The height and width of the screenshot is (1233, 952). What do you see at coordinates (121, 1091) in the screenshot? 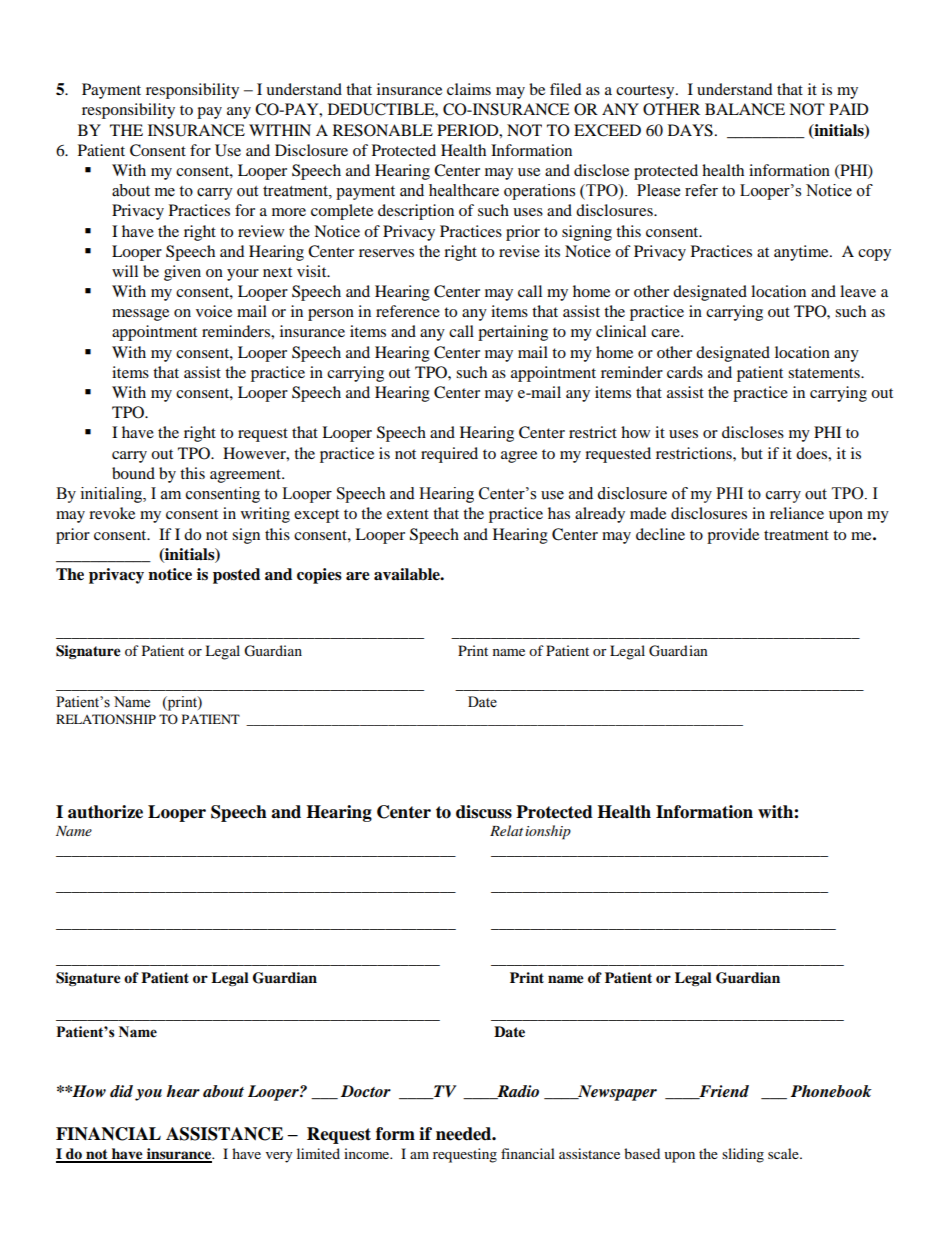
I see `did` at bounding box center [121, 1091].
